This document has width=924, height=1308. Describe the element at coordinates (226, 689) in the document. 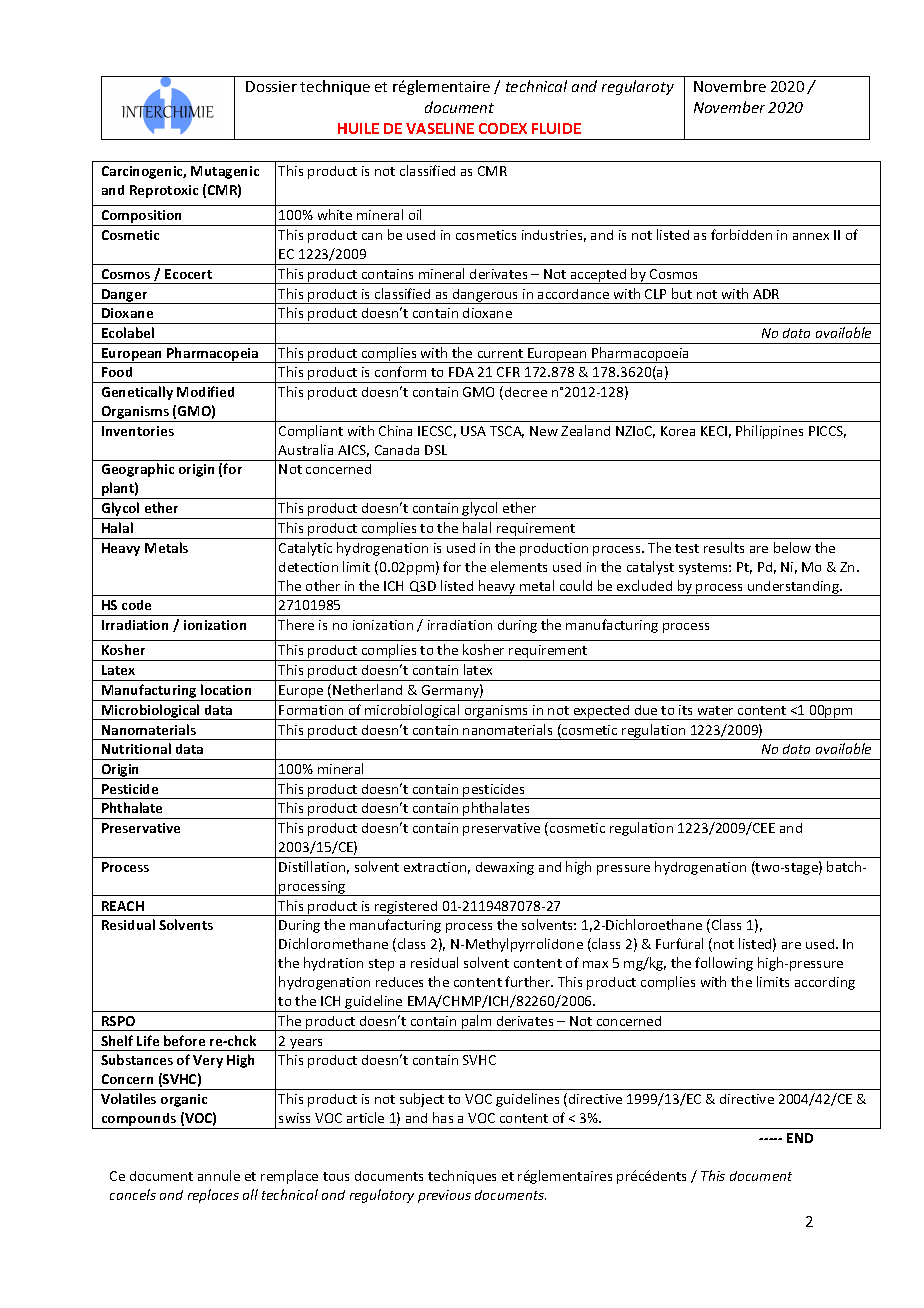

I see `location` at that location.
